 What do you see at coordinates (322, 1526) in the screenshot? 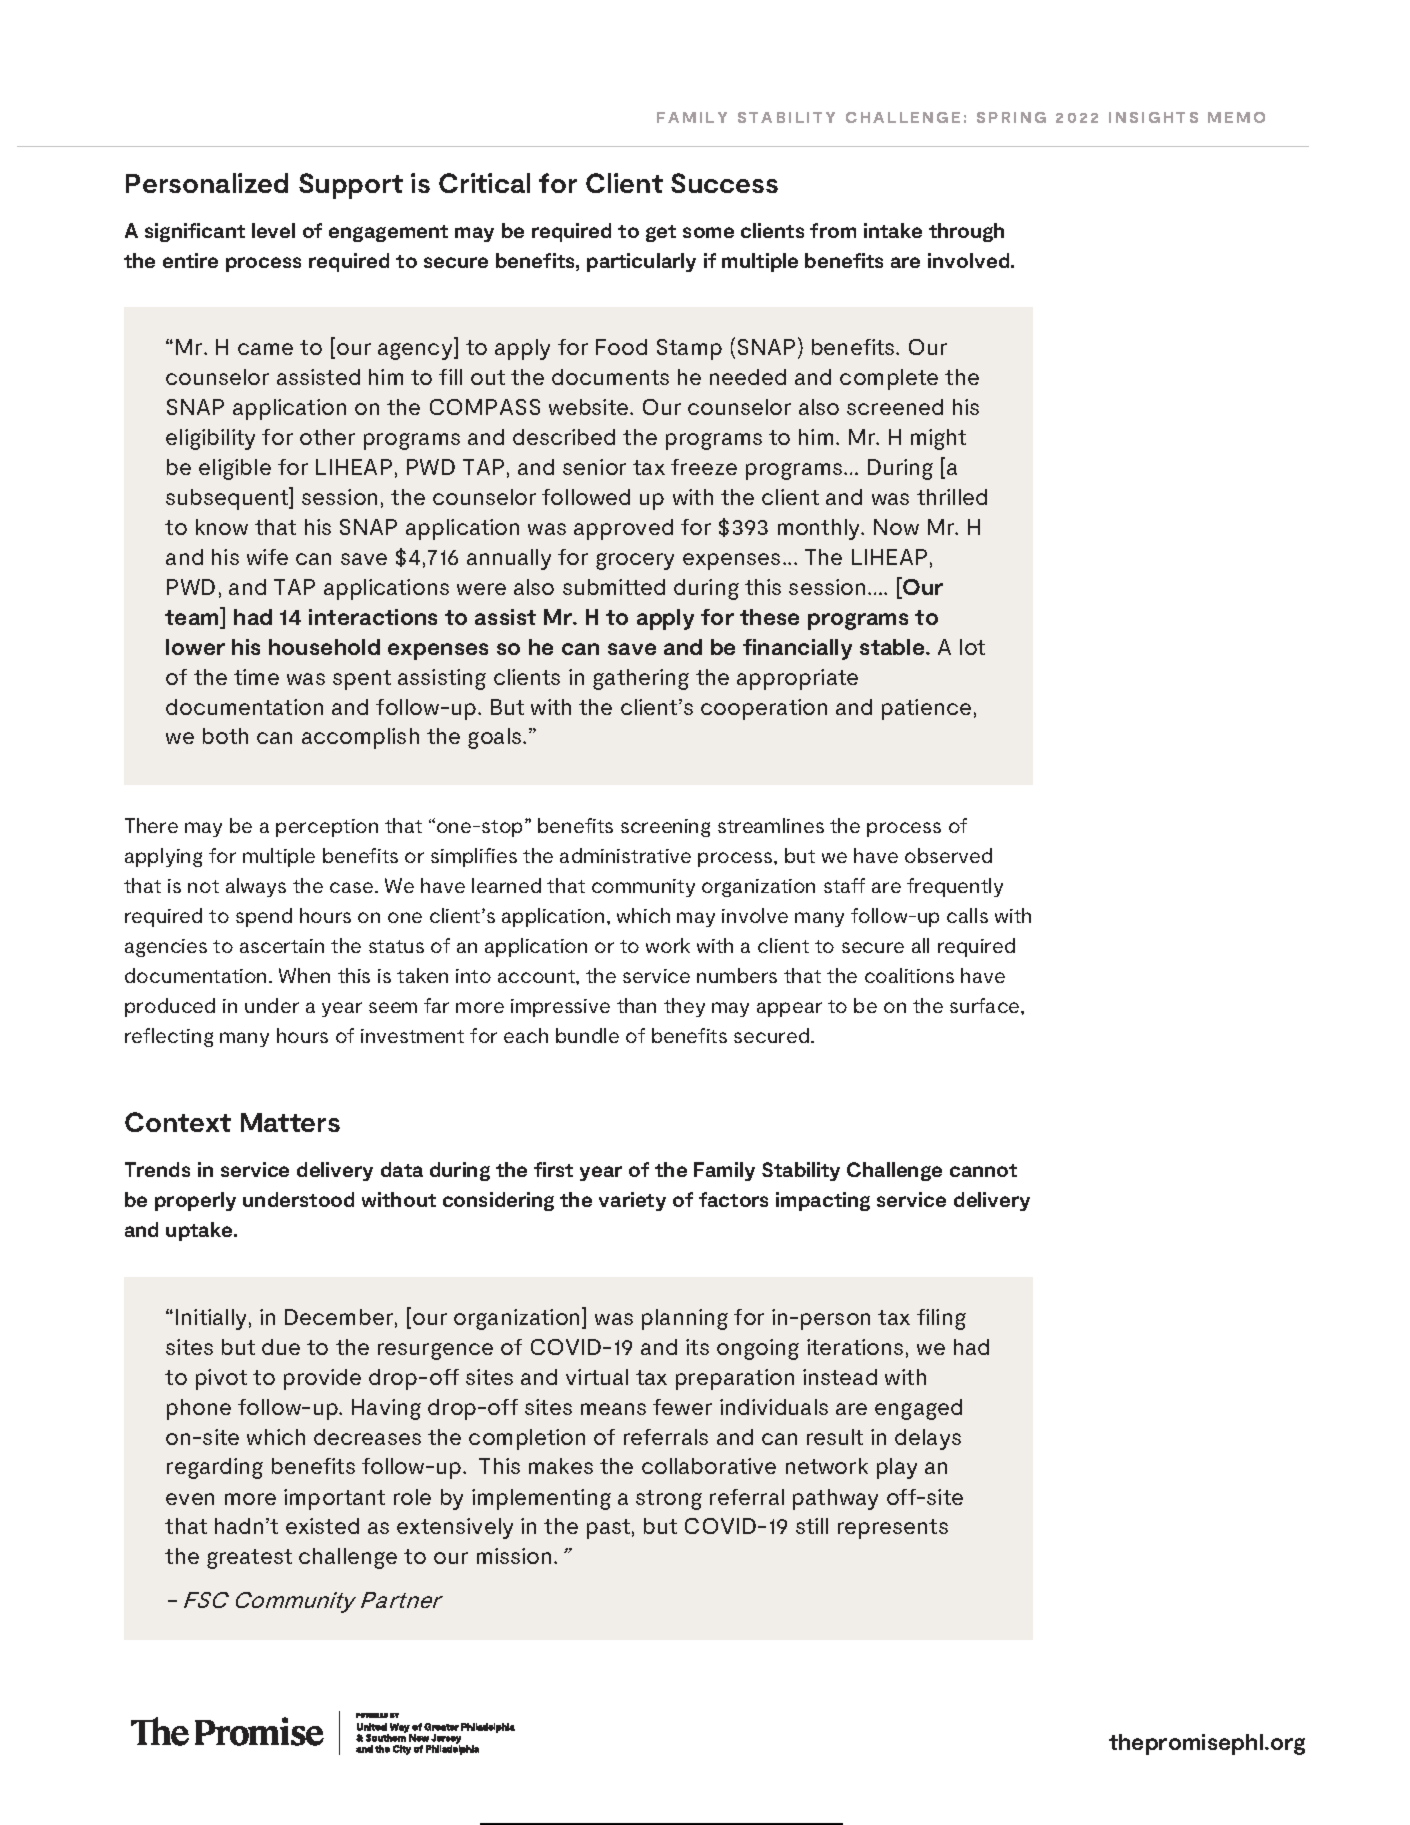
I see `existed` at bounding box center [322, 1526].
